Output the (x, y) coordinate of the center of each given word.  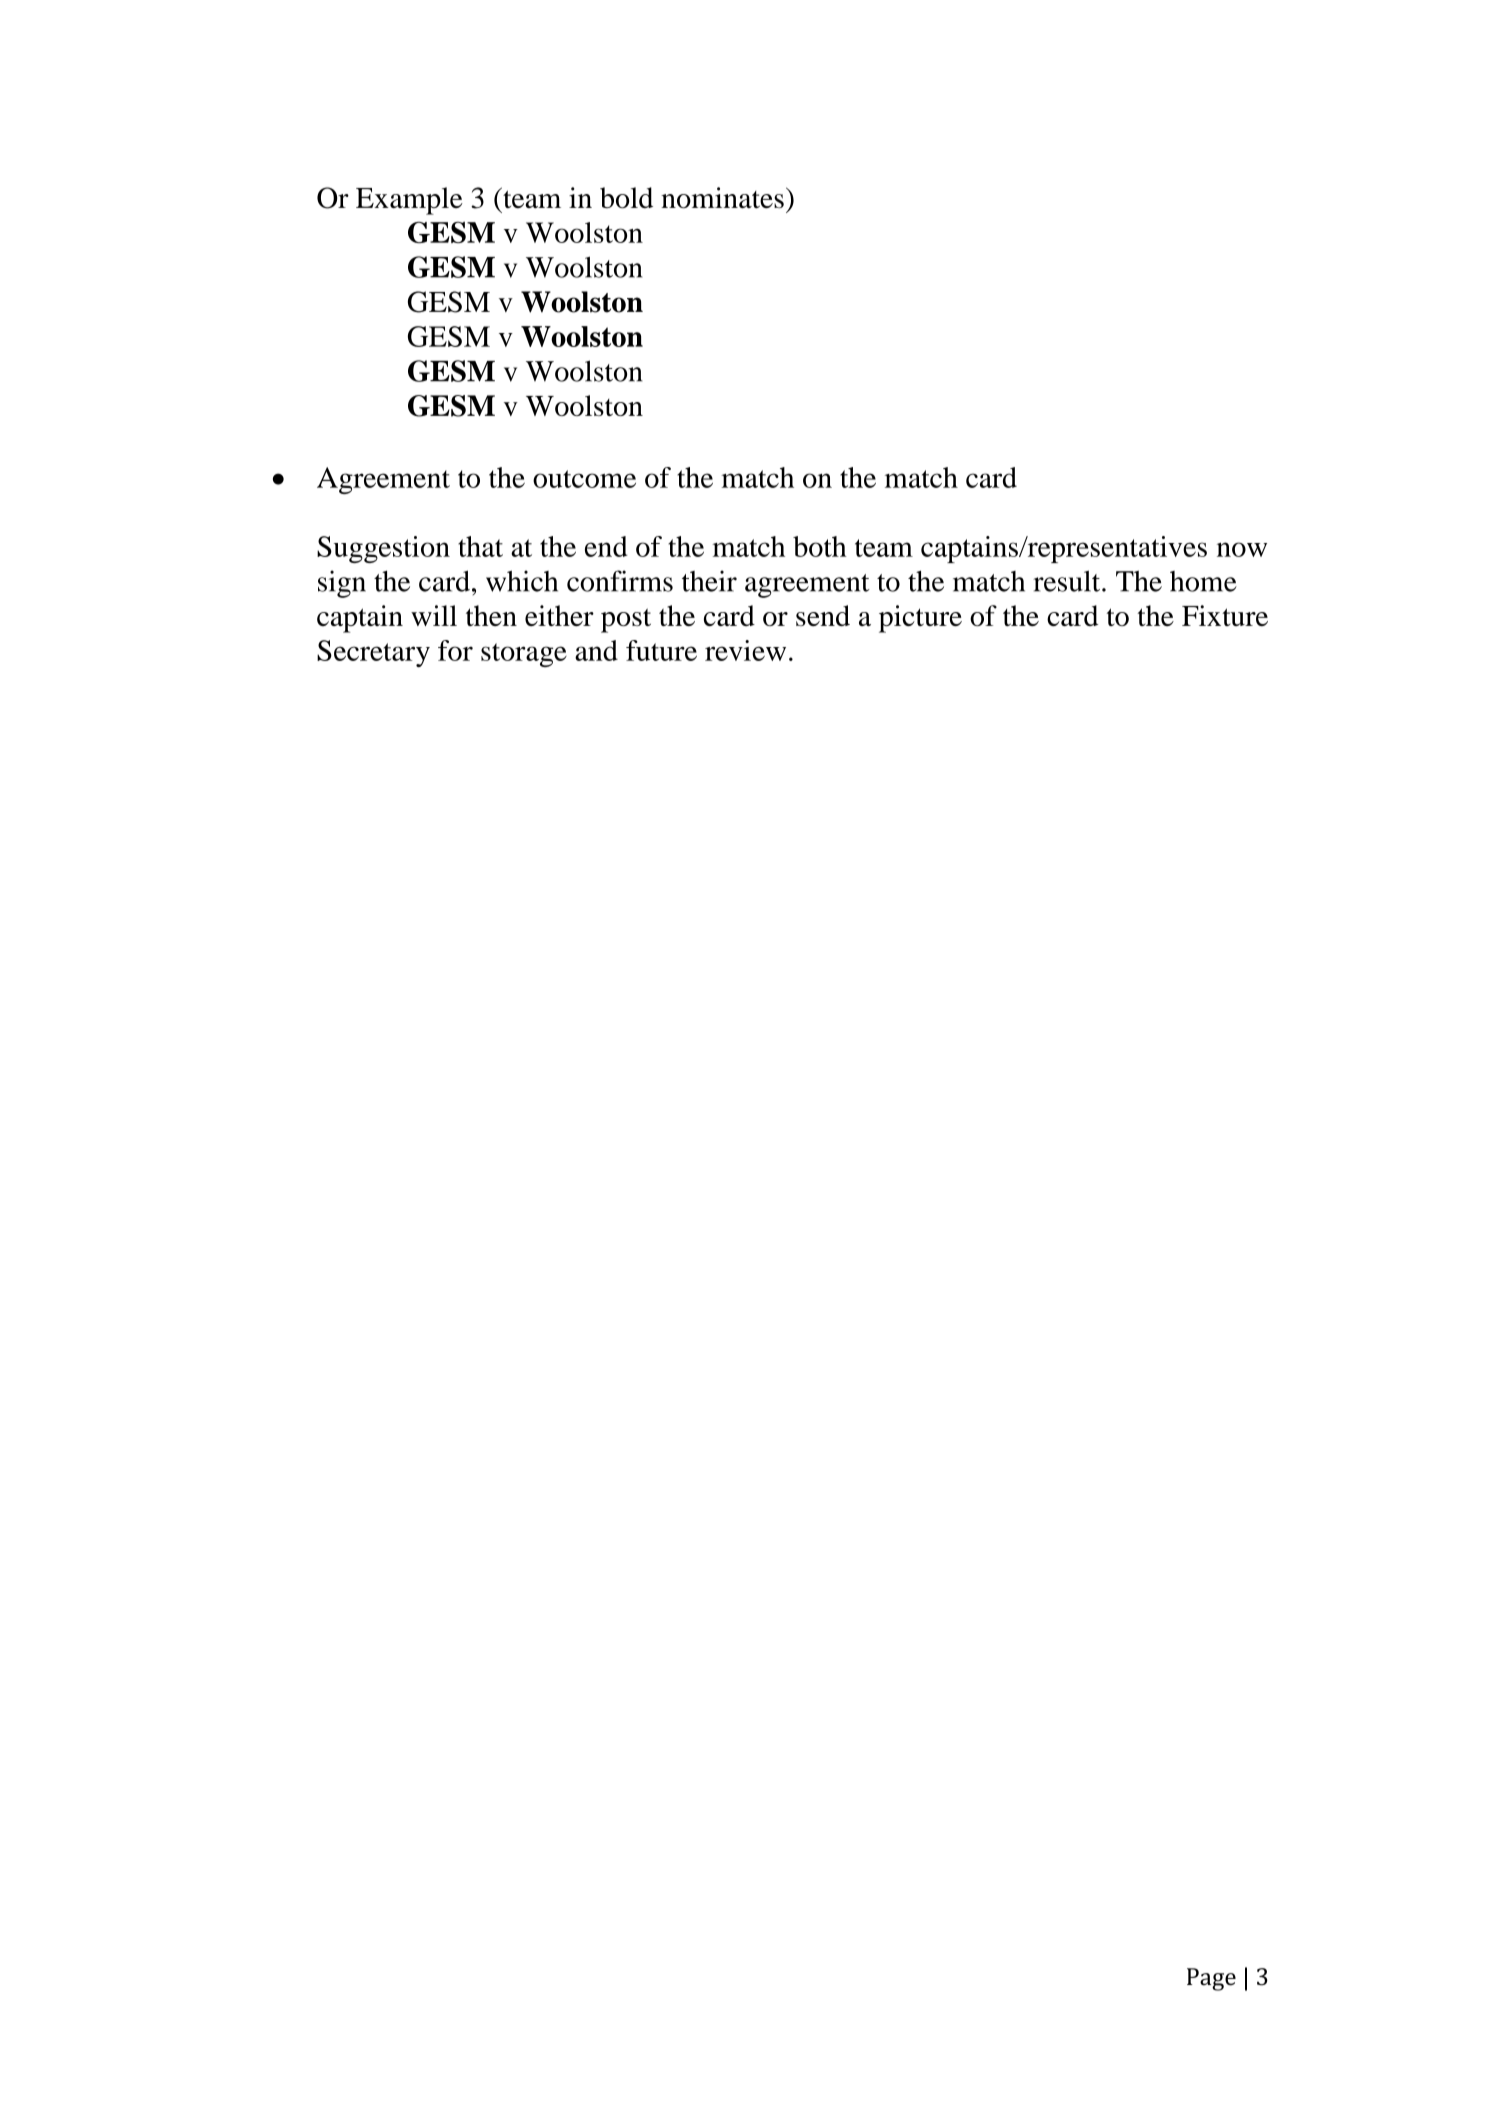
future (661, 650)
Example (409, 201)
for (455, 650)
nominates (722, 198)
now (1242, 549)
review (745, 650)
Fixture (1225, 615)
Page (1211, 1979)
